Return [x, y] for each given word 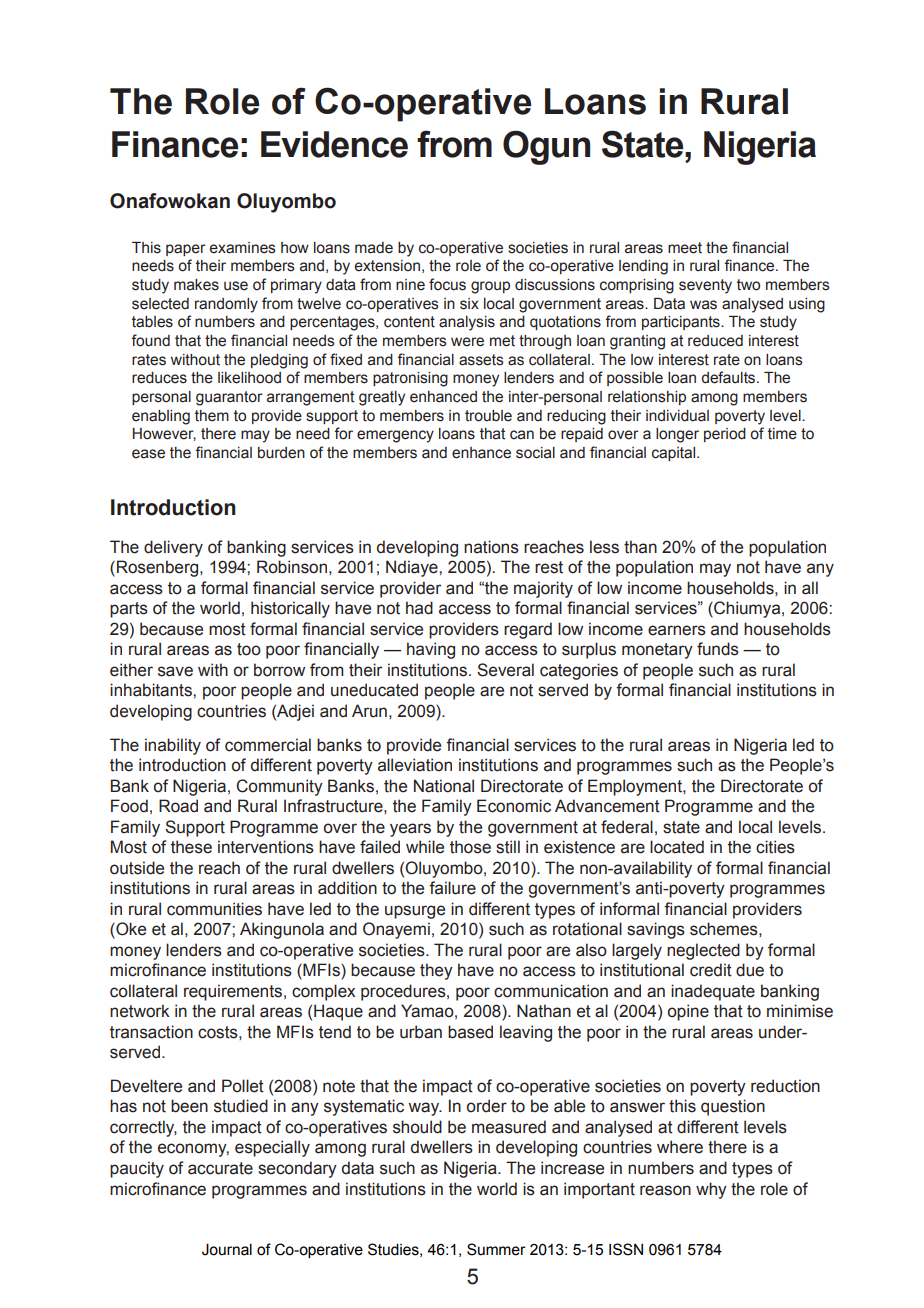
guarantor [229, 398]
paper [186, 250]
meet [685, 248]
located [677, 847]
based [470, 1032]
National [444, 786]
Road [178, 806]
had [419, 608]
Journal [227, 1250]
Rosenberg [159, 568]
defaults [729, 377]
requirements [233, 992]
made [374, 248]
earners [677, 630]
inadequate [713, 992]
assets [481, 360]
